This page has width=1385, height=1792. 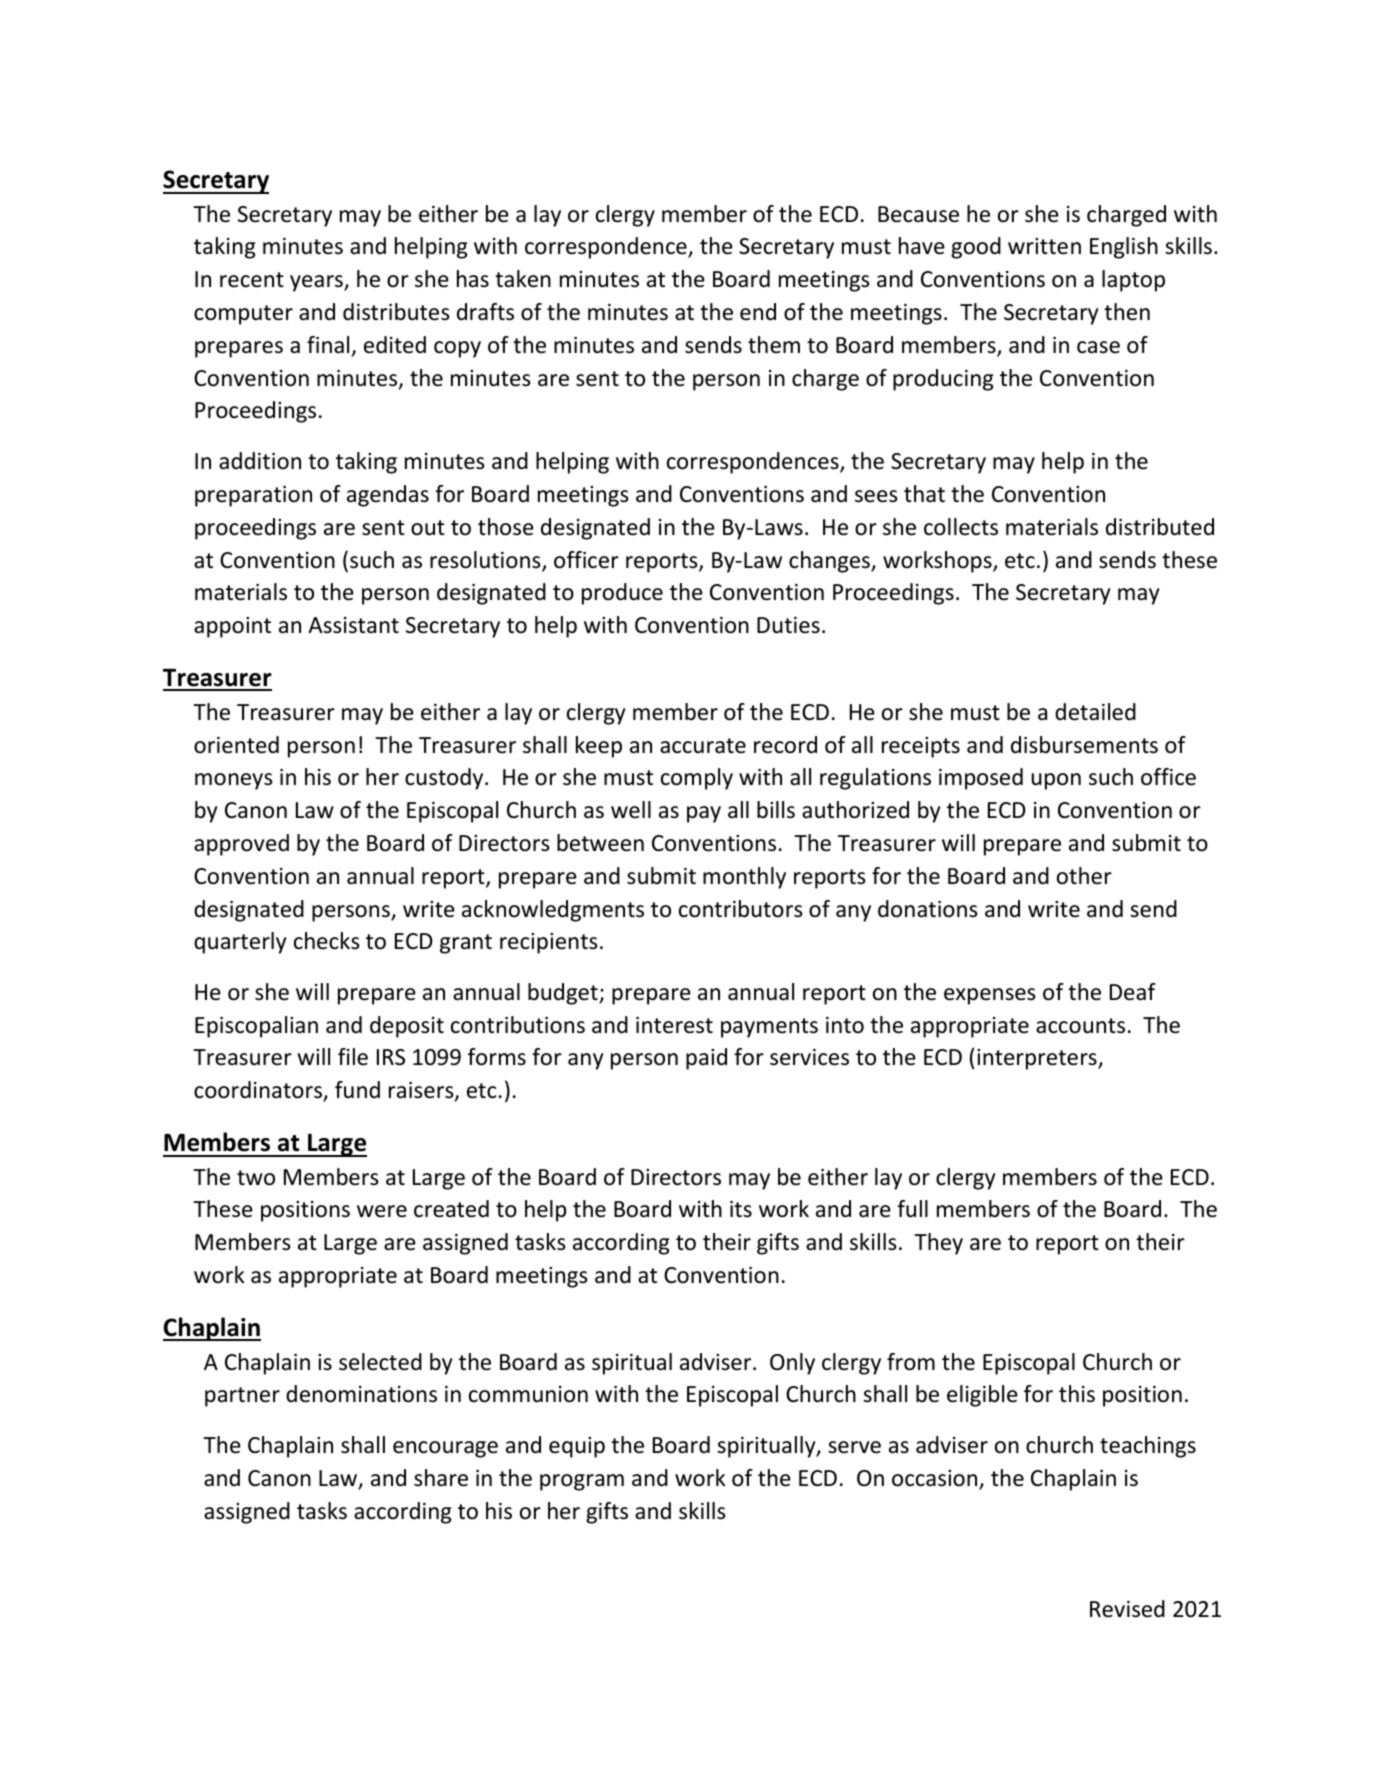 I want to click on detailed, so click(x=1095, y=712).
